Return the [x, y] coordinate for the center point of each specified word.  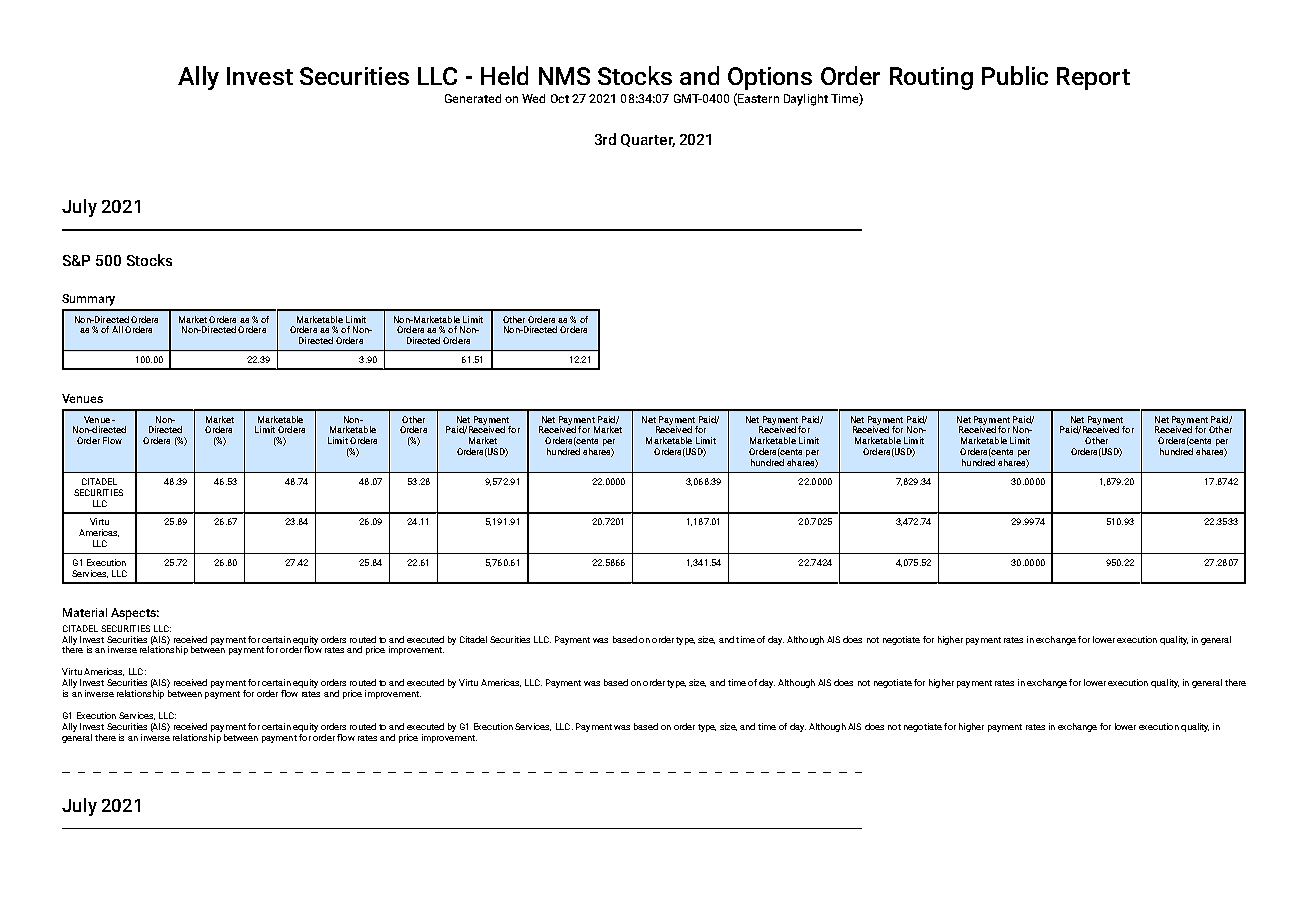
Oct [560, 98]
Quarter [648, 140]
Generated [473, 98]
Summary [88, 300]
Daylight [806, 100]
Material [85, 612]
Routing [931, 78]
